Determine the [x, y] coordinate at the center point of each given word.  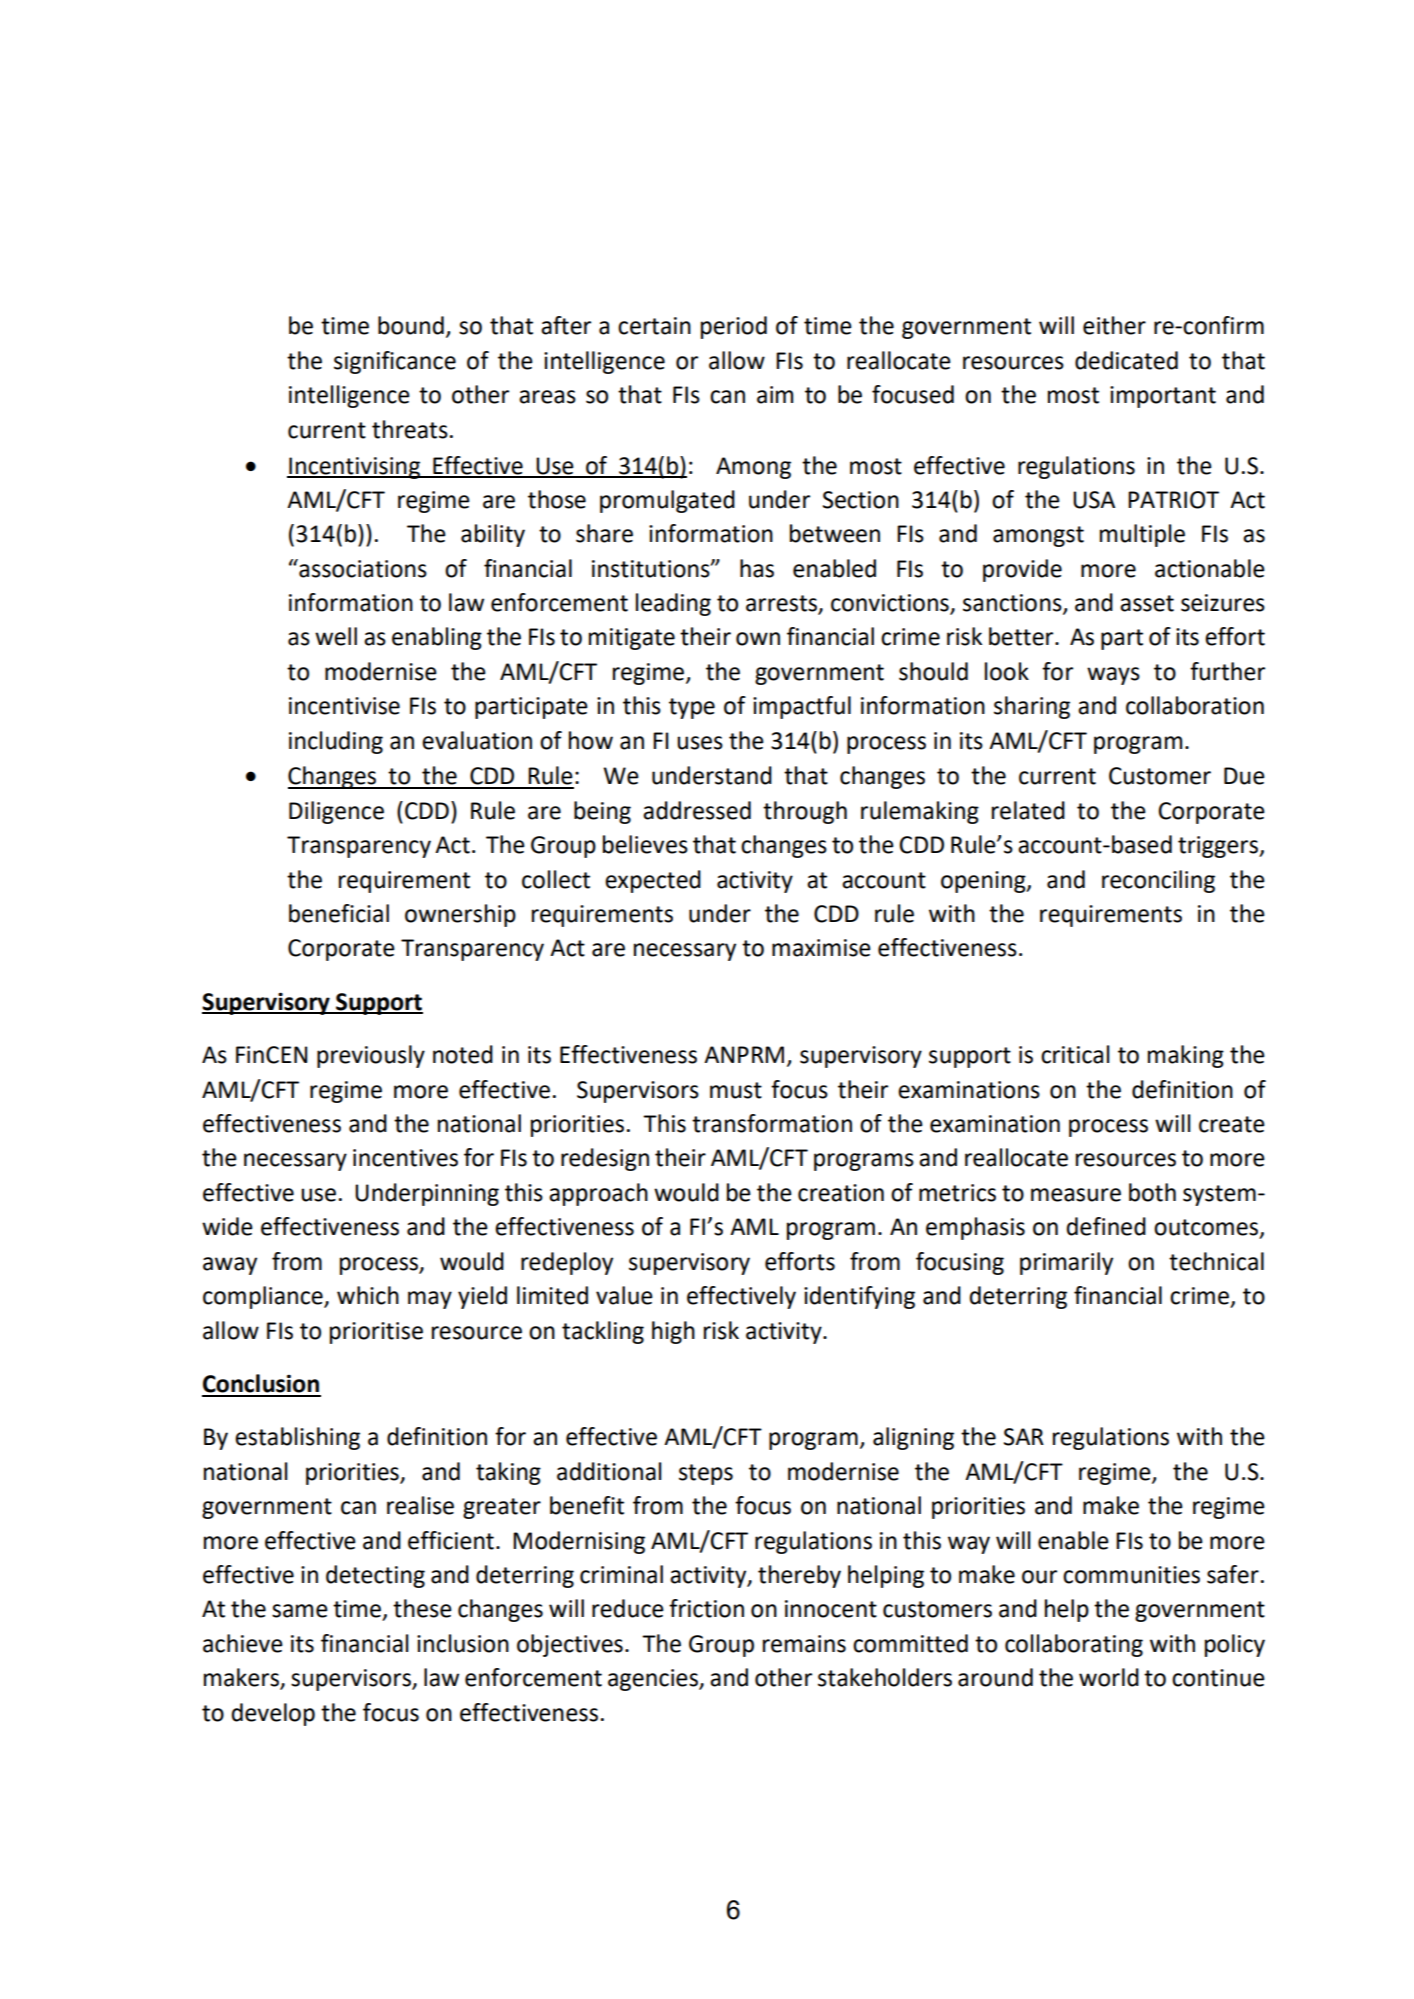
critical [1075, 1054]
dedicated [1126, 360]
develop [273, 1714]
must [736, 1090]
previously [371, 1056]
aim [775, 395]
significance [395, 362]
